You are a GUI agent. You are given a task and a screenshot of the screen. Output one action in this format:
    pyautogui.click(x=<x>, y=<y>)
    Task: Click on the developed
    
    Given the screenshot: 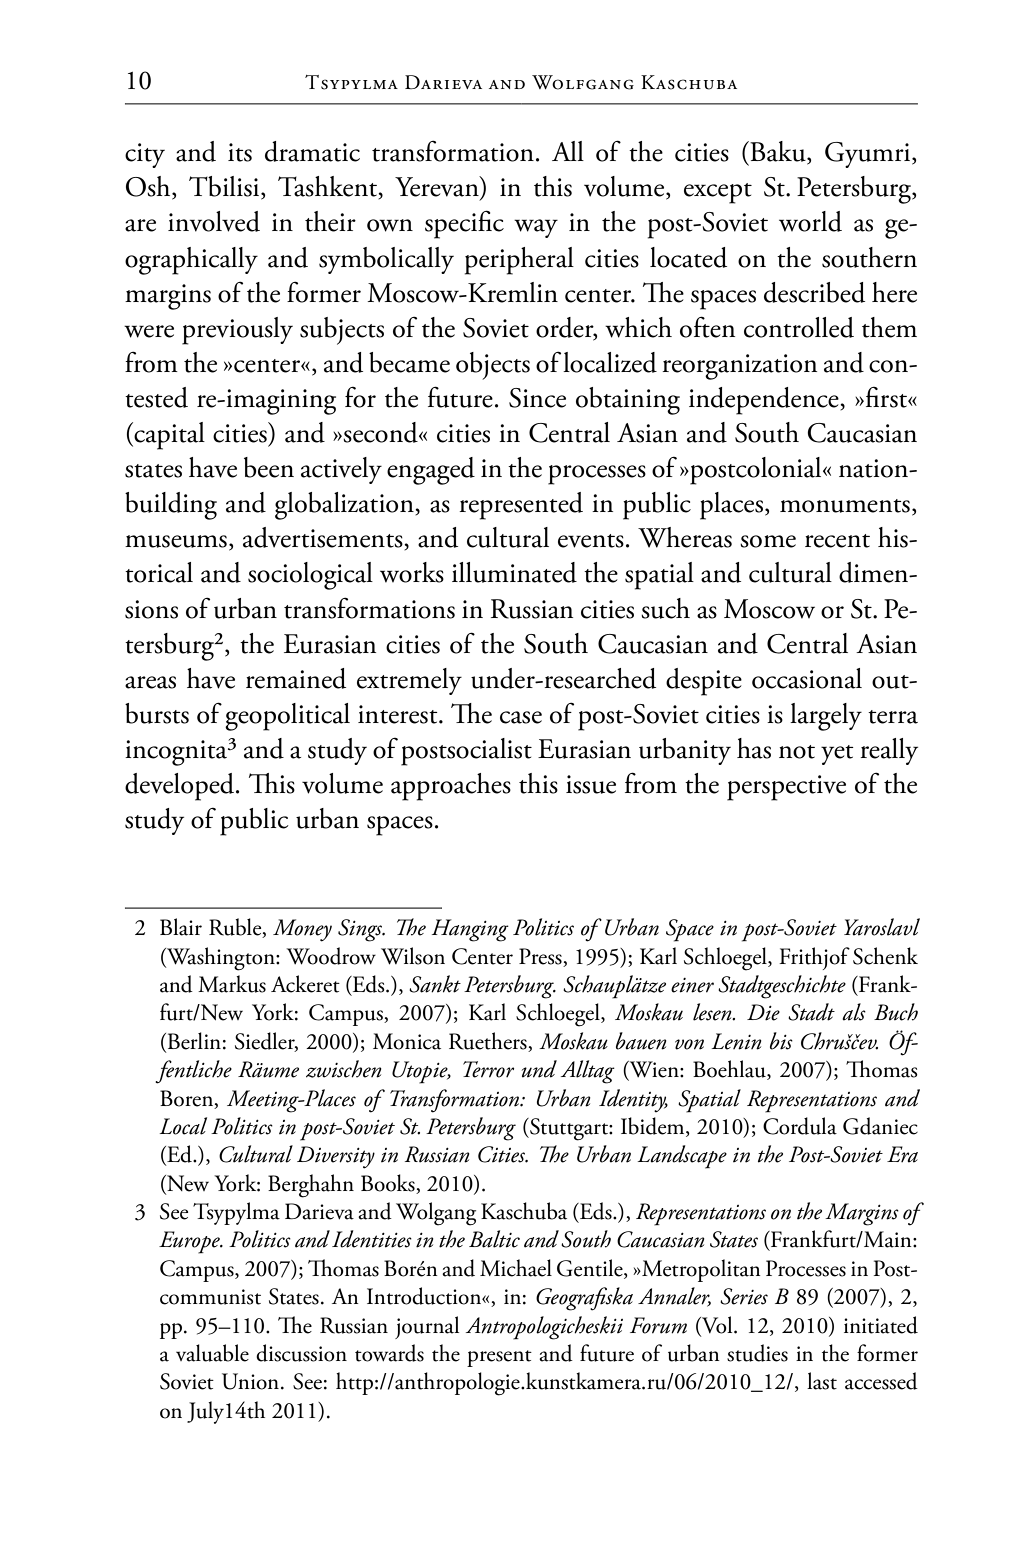 What is the action you would take?
    pyautogui.click(x=181, y=787)
